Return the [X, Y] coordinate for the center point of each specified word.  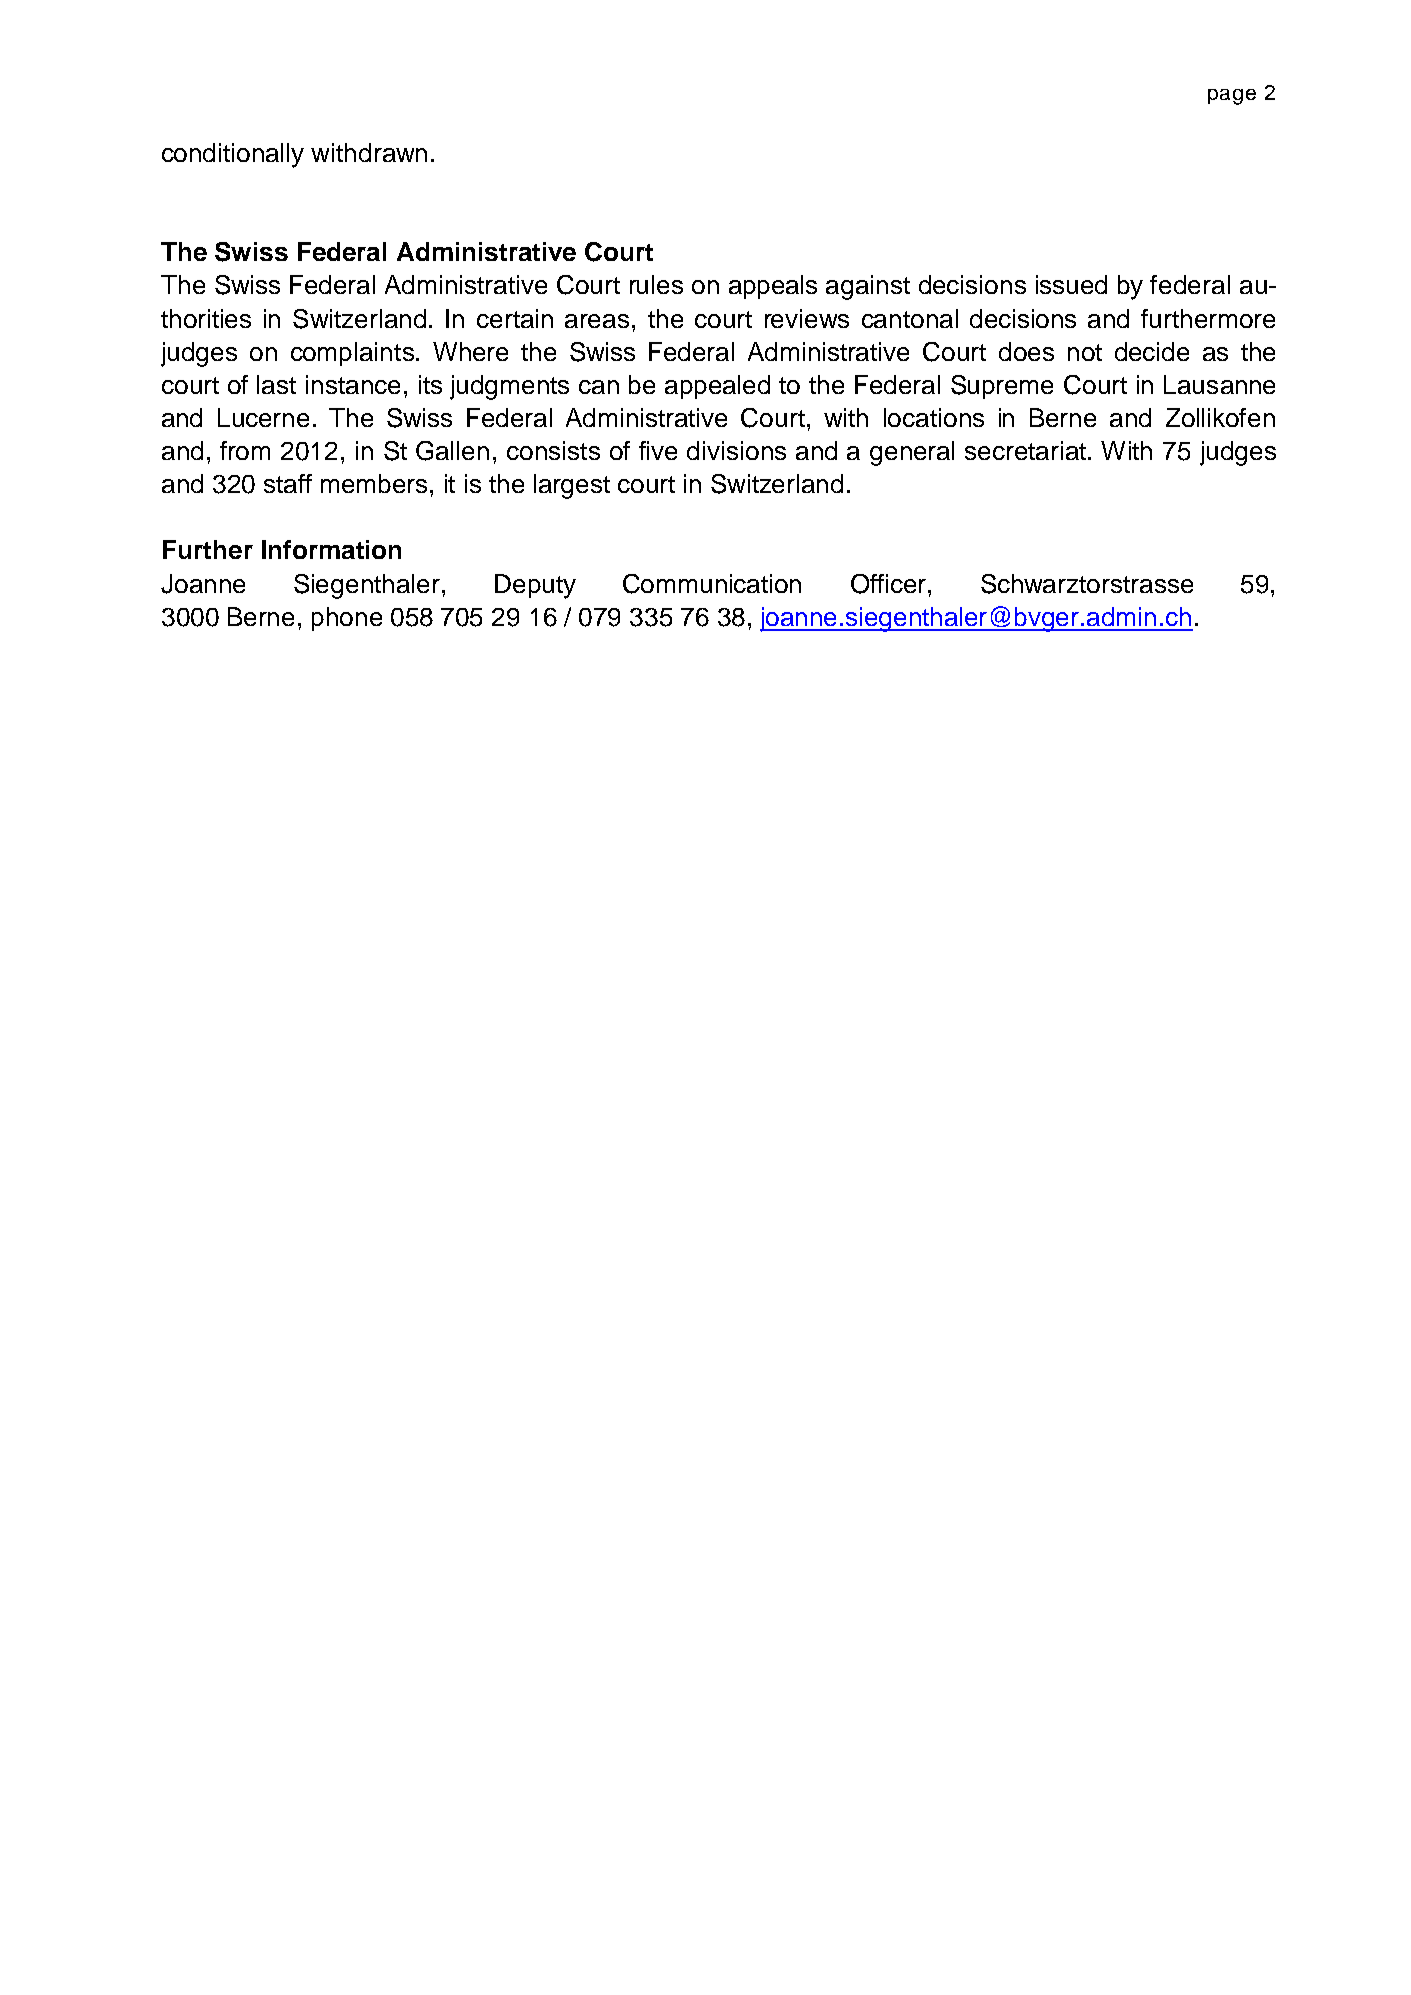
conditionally [233, 155]
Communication [712, 584]
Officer [890, 584]
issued [1071, 284]
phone [347, 619]
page [1232, 97]
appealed [717, 387]
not [1085, 352]
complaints [352, 354]
